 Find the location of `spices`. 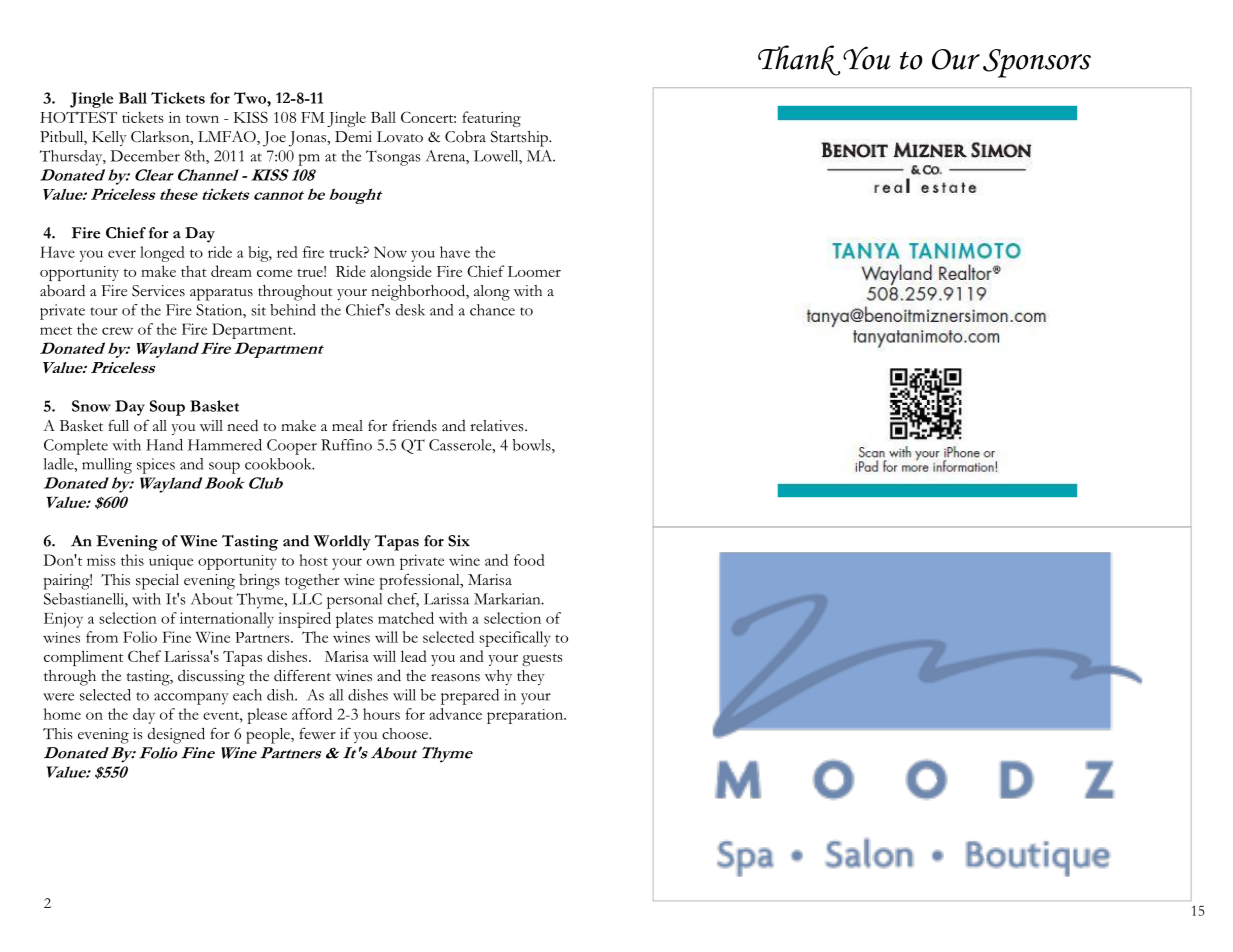

spices is located at coordinates (156, 466).
